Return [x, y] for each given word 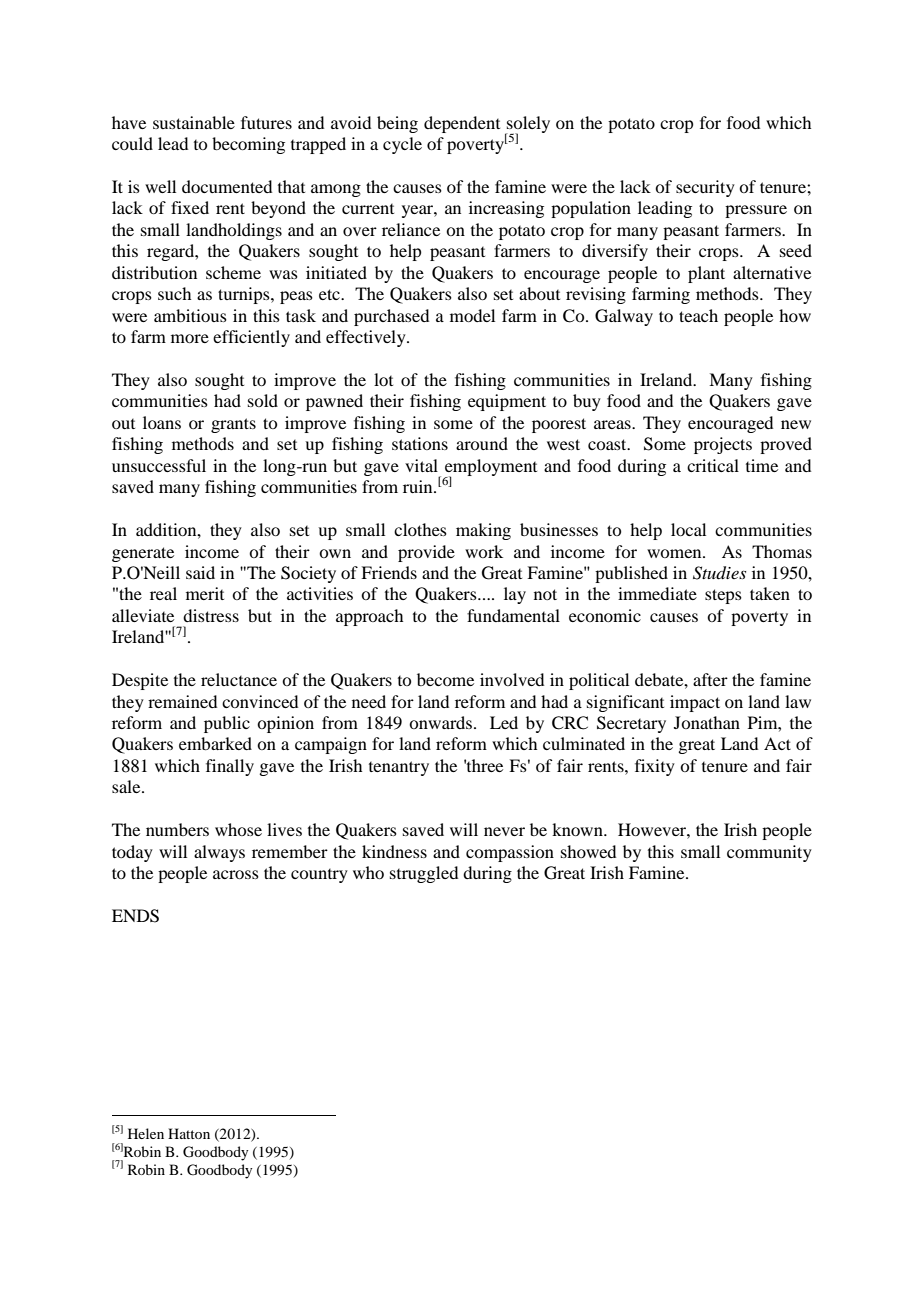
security [705, 188]
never [504, 831]
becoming [248, 145]
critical [713, 465]
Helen [146, 1133]
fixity [655, 767]
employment [491, 468]
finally [230, 767]
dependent [462, 124]
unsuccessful [159, 465]
